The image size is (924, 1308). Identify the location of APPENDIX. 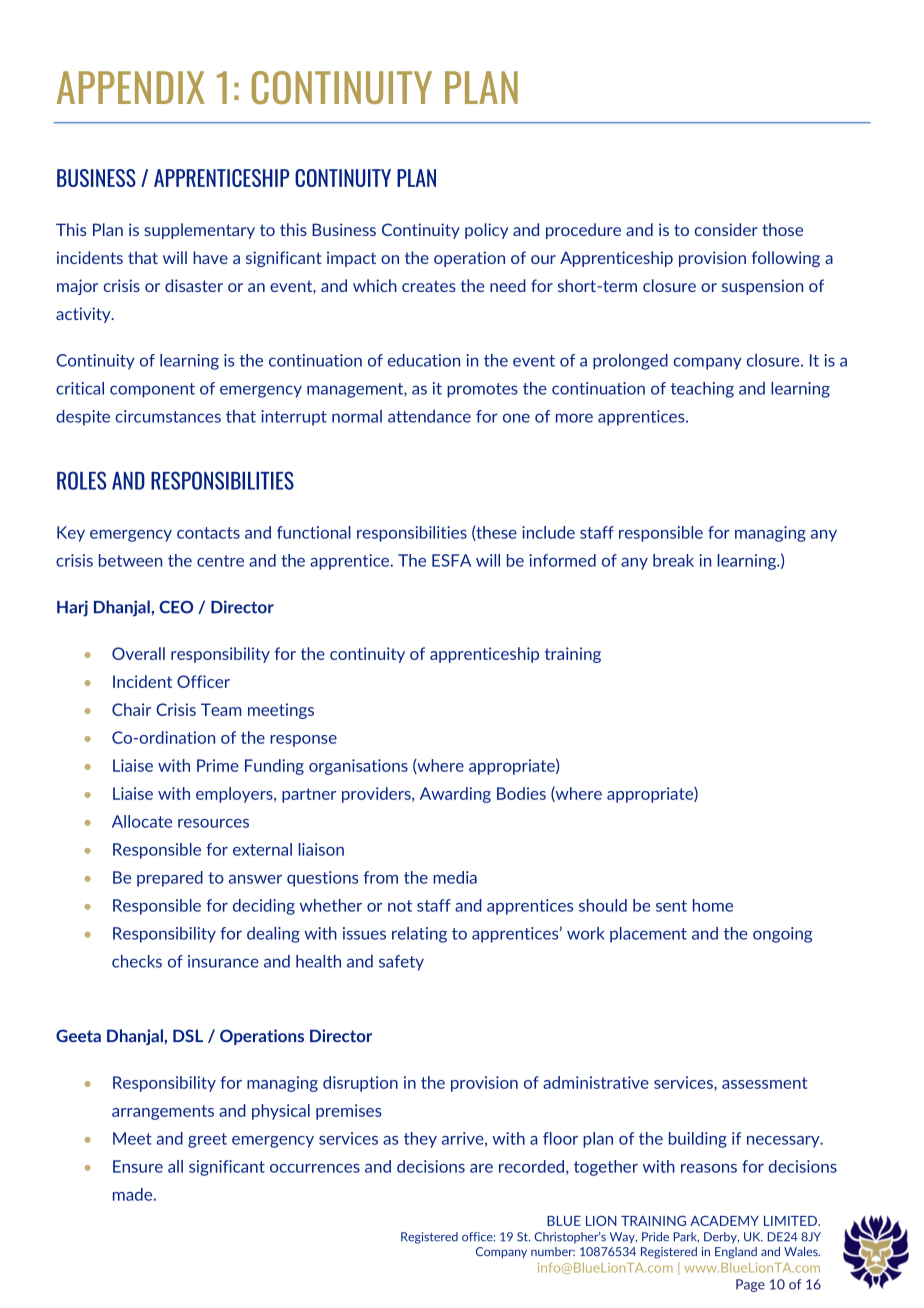
(131, 87).
